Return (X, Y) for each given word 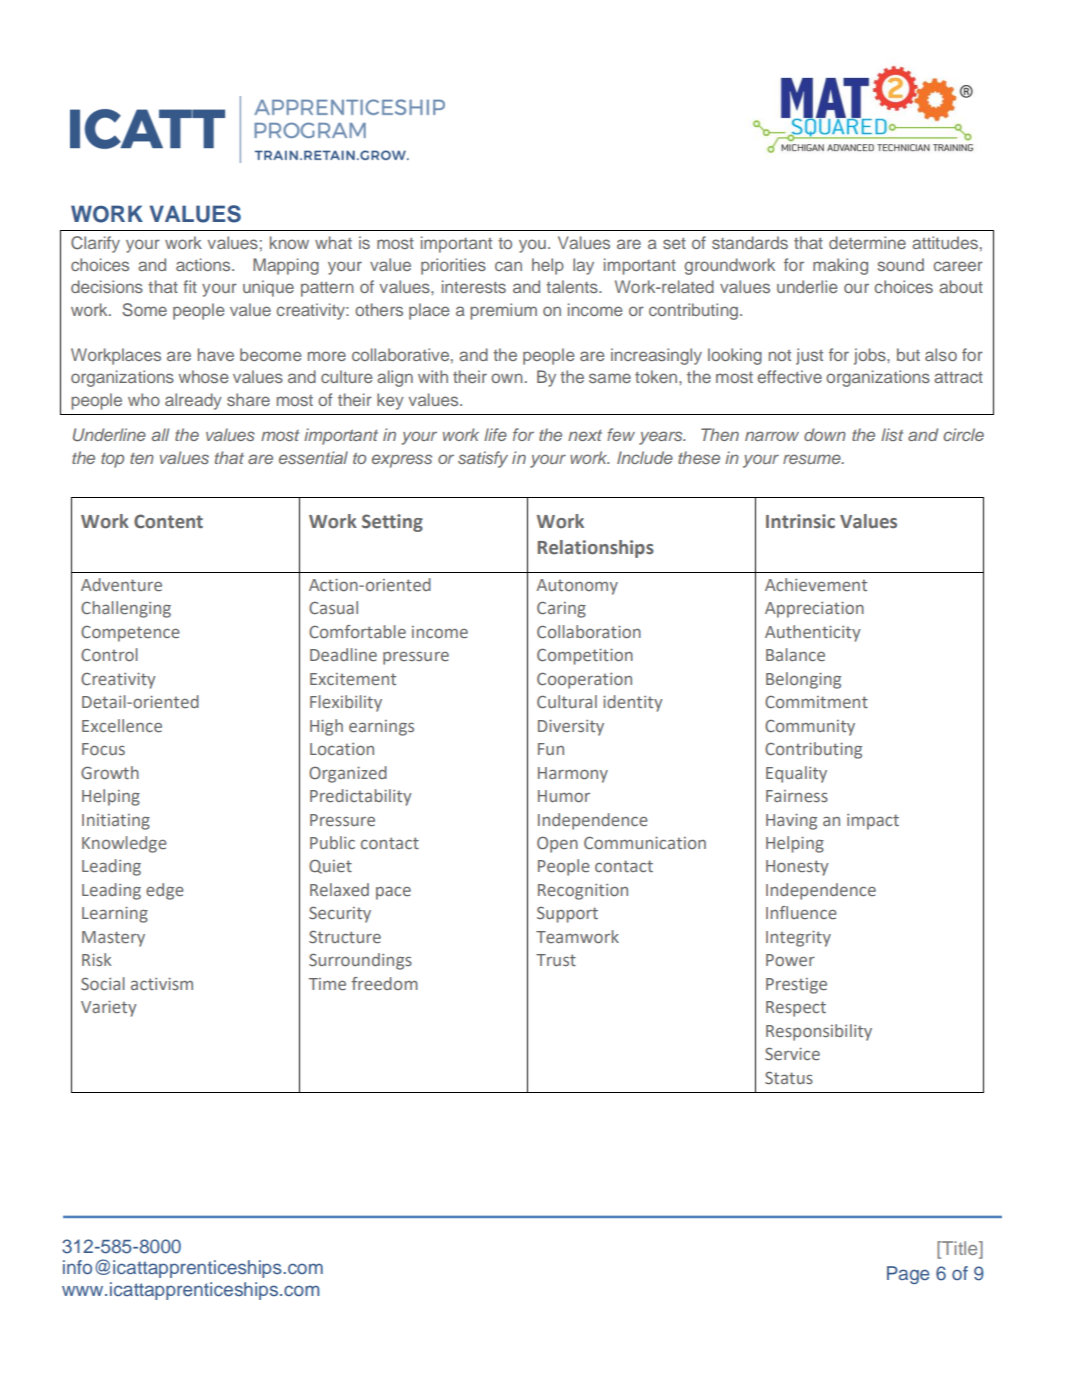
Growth (110, 772)
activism (162, 984)
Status (789, 1077)
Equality (796, 774)
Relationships (596, 549)
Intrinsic (800, 521)
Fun (551, 749)
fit (190, 286)
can (508, 266)
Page (908, 1275)
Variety (109, 1009)
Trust (556, 960)
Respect (796, 1009)
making (840, 266)
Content (168, 521)
